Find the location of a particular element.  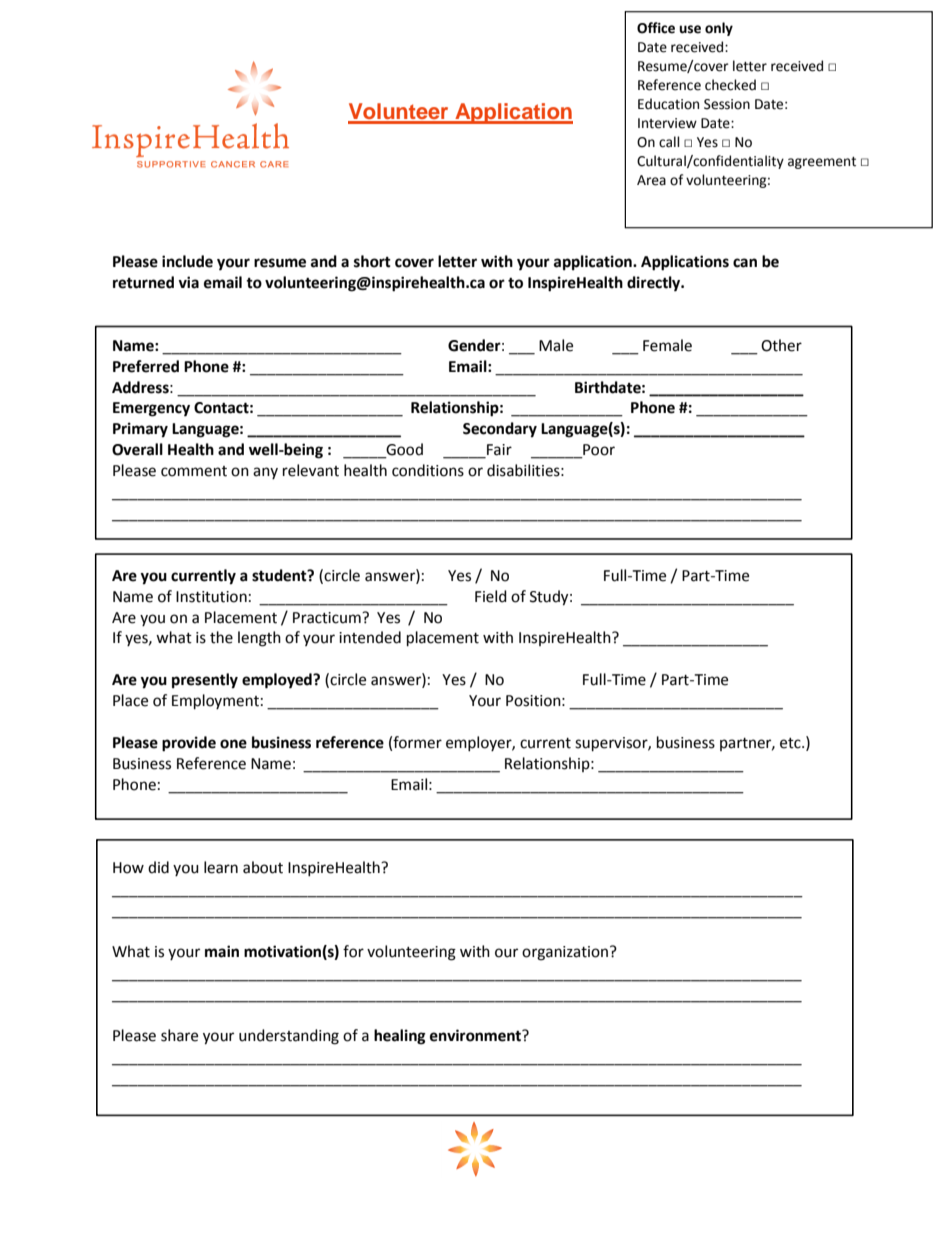

checked is located at coordinates (730, 85).
